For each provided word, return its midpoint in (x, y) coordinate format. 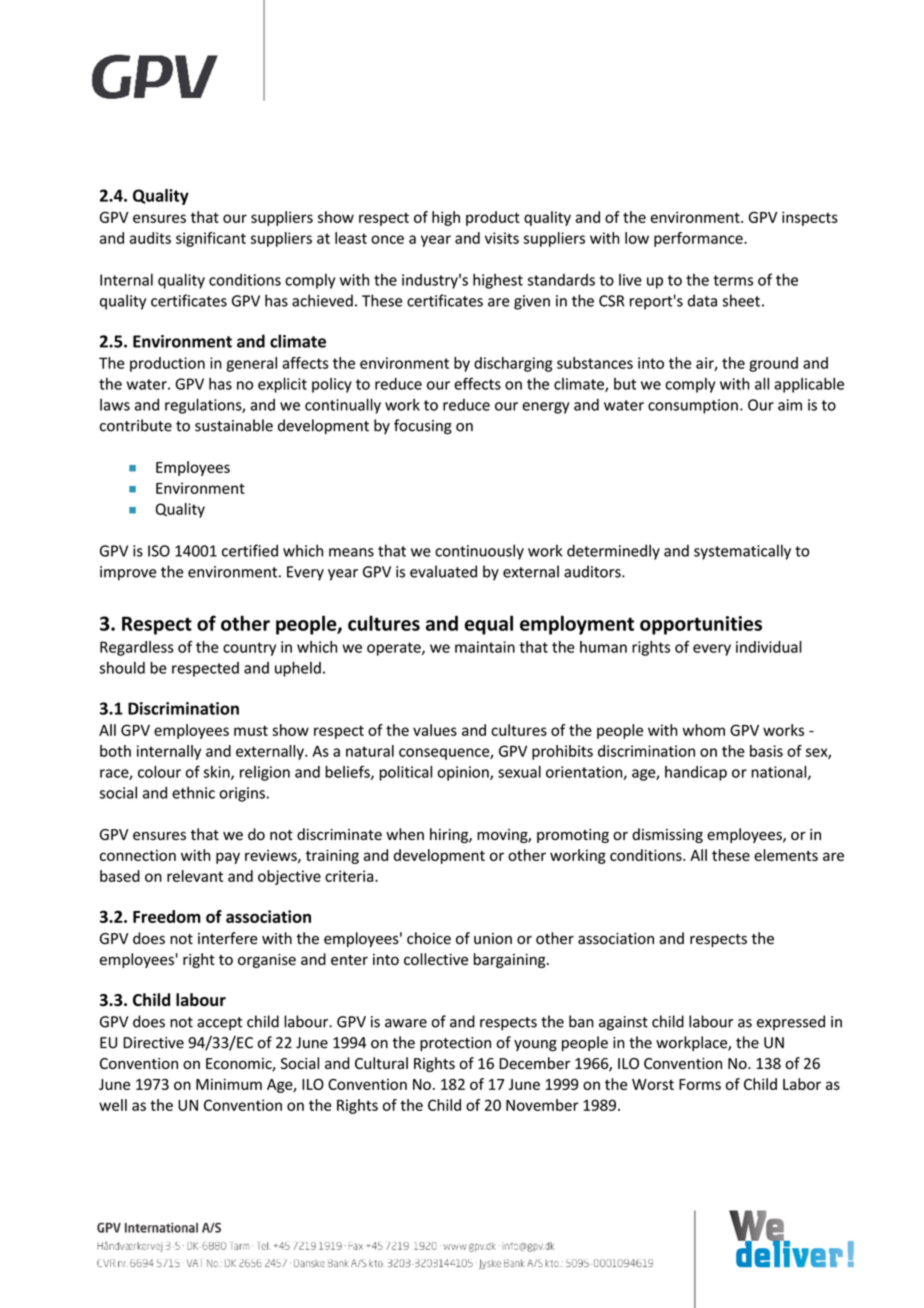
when (405, 834)
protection (455, 1044)
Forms (700, 1084)
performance (699, 239)
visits (502, 238)
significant (211, 239)
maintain (485, 647)
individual (769, 647)
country (249, 649)
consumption (693, 406)
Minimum (229, 1084)
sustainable (234, 425)
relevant (195, 876)
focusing (423, 427)
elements (786, 855)
